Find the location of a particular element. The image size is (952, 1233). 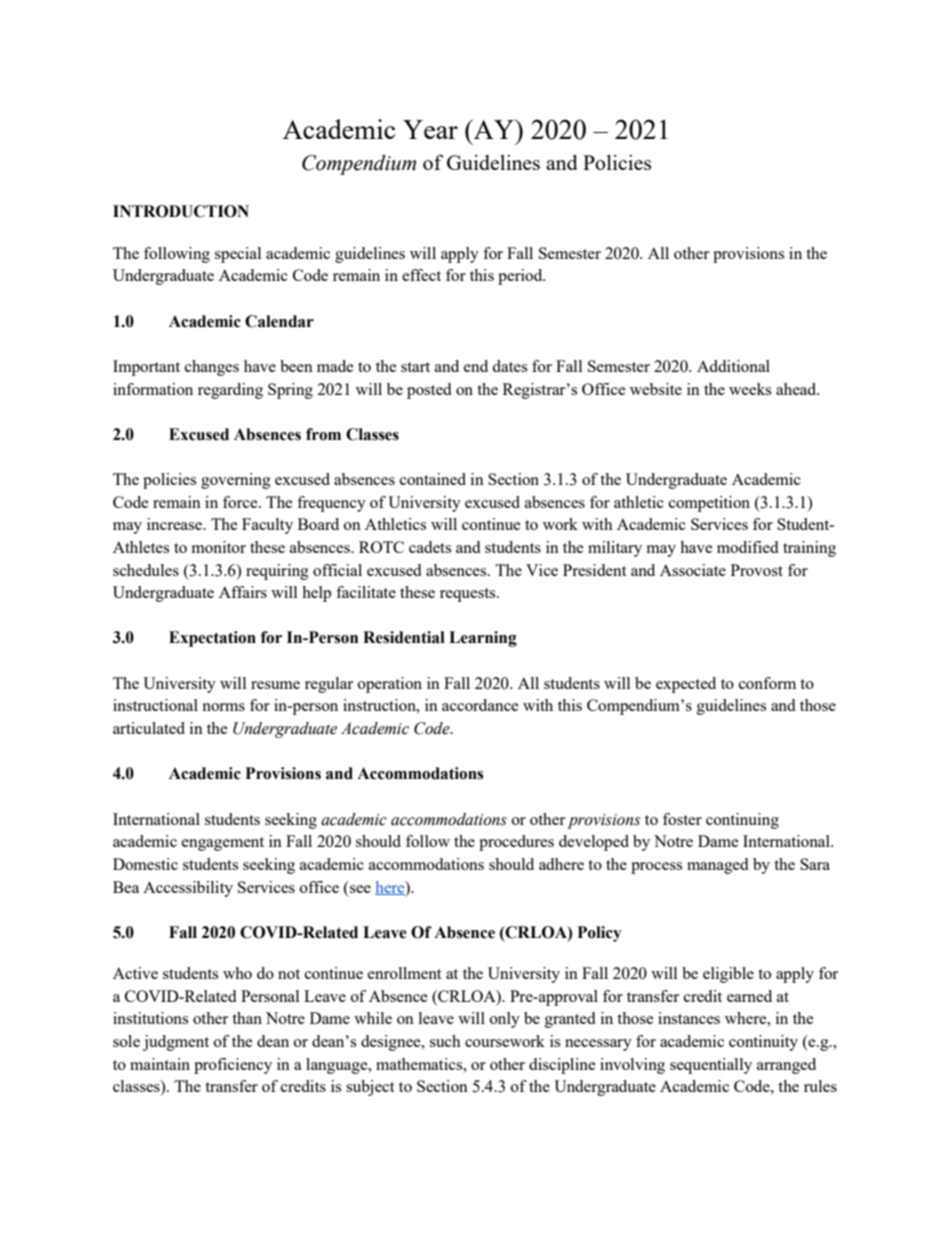

period is located at coordinates (521, 277).
